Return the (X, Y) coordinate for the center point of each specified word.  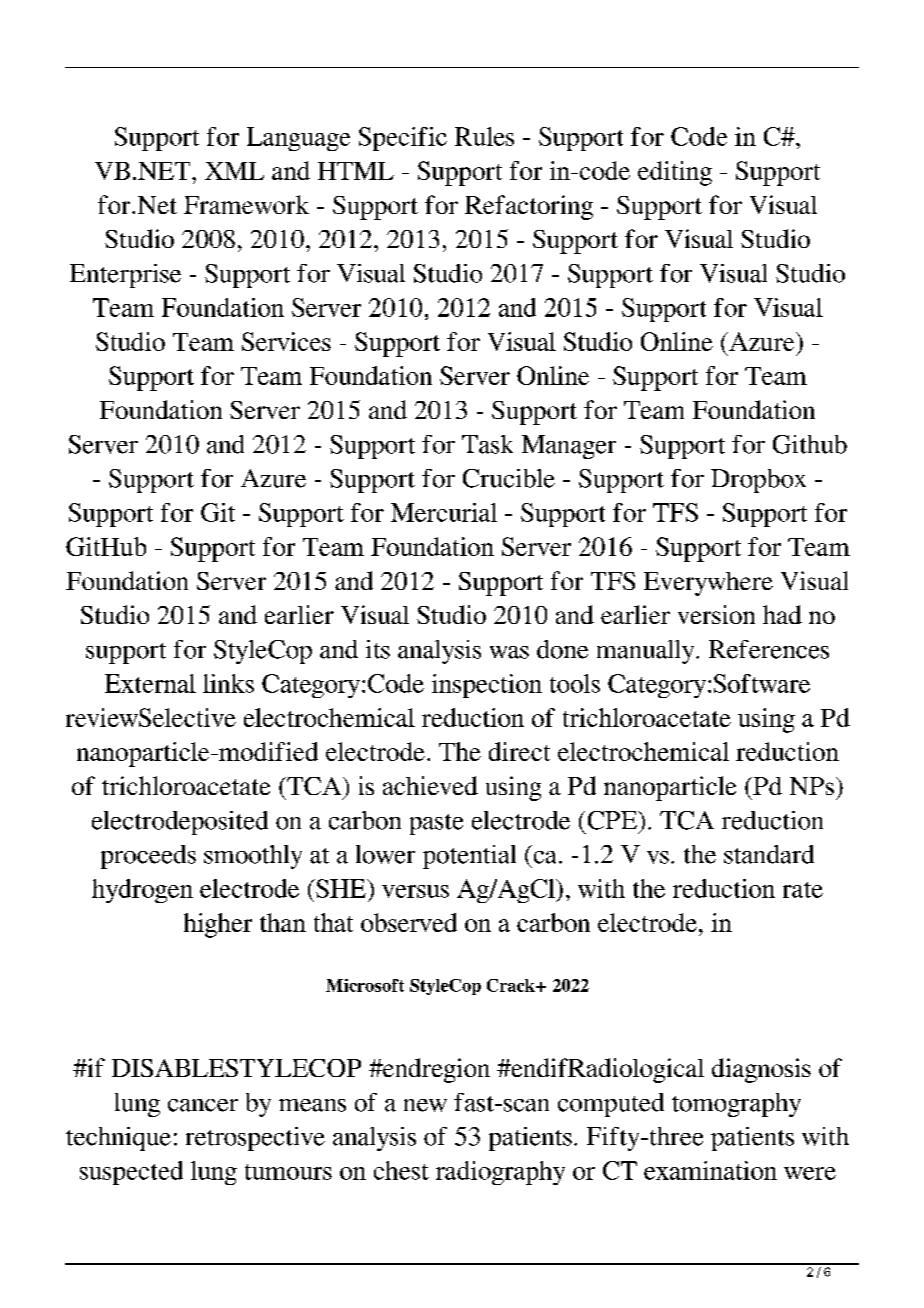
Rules (484, 136)
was (509, 652)
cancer (203, 1105)
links (228, 683)
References (769, 649)
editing (675, 173)
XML (234, 171)
